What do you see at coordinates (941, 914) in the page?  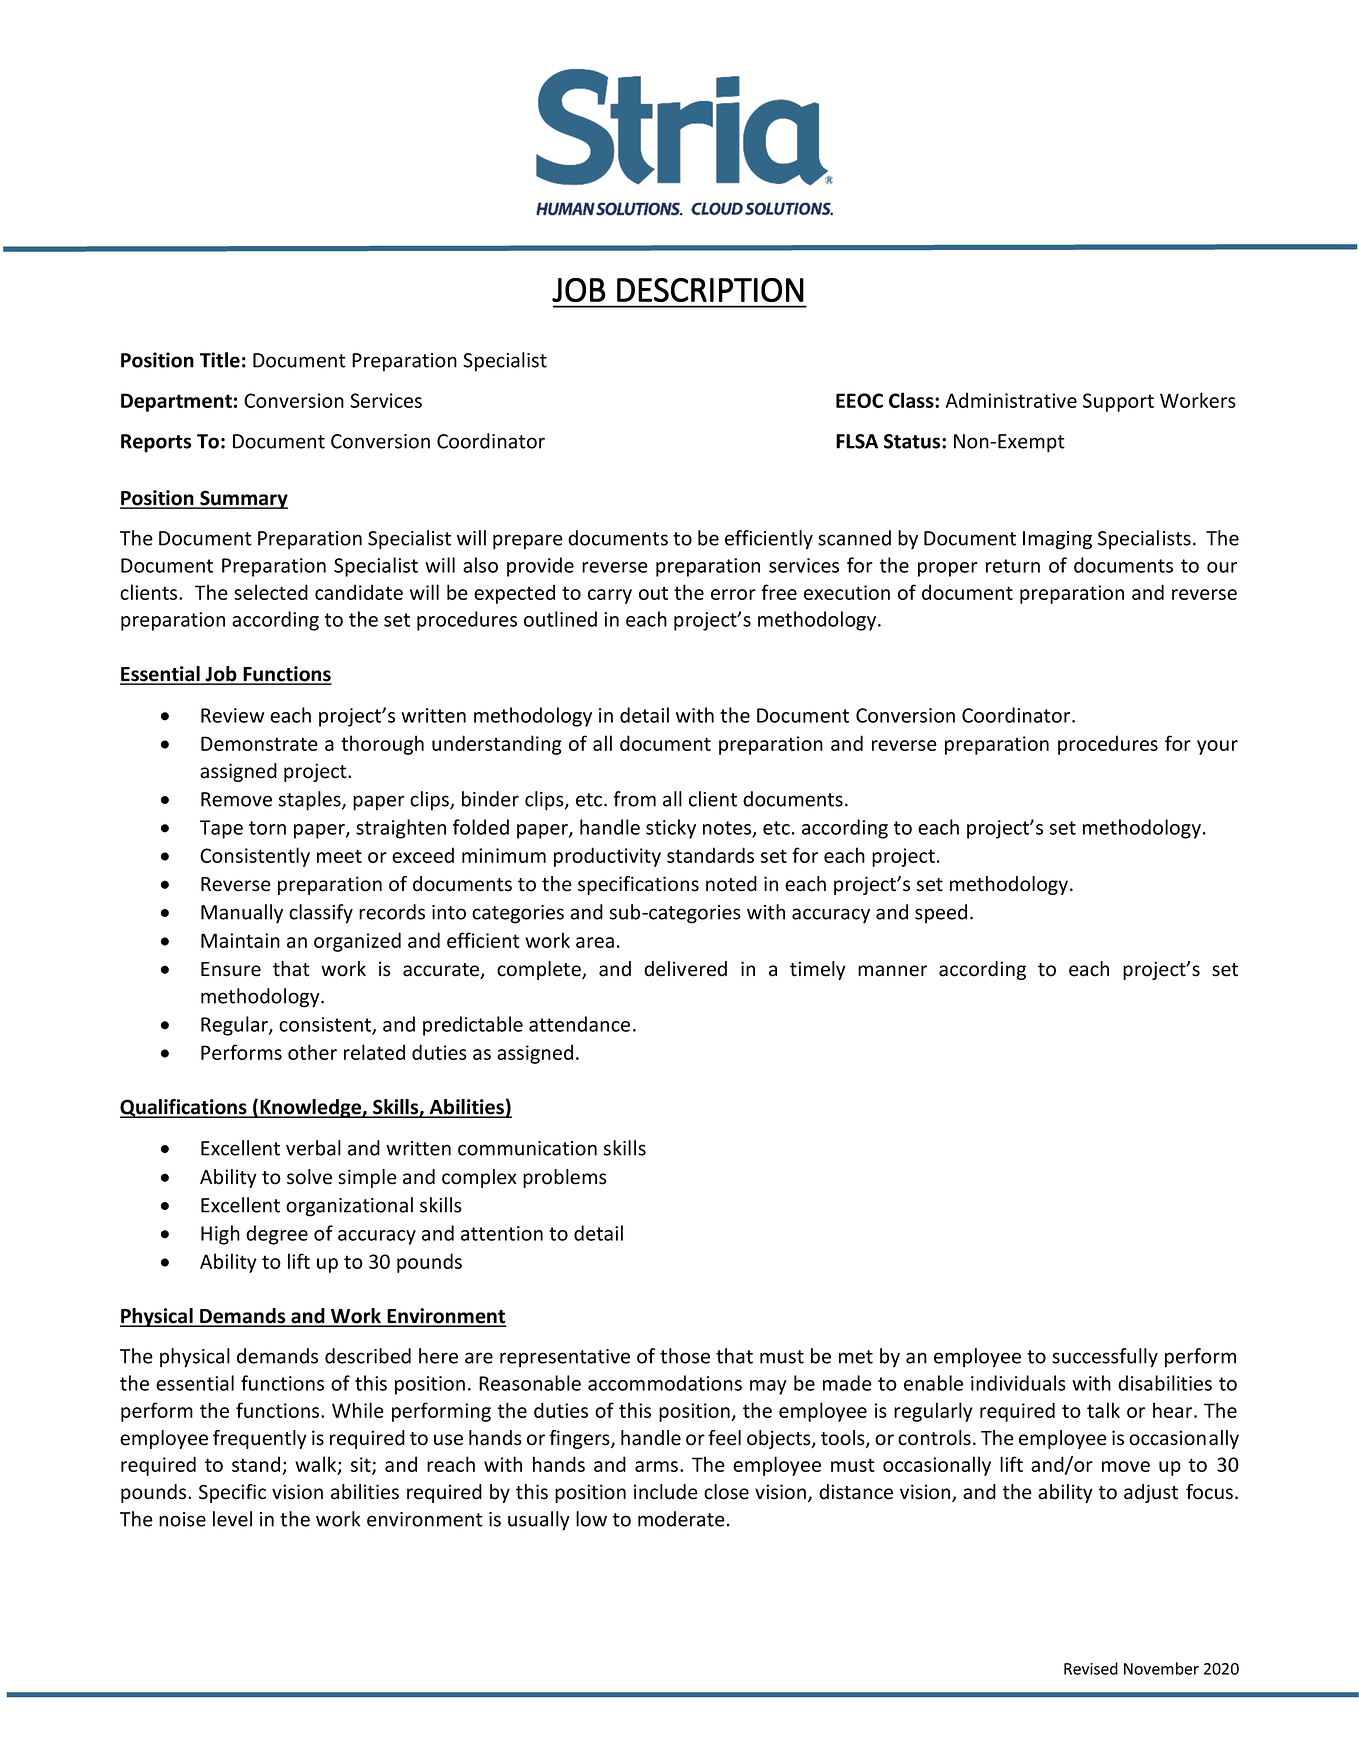 I see `speed` at bounding box center [941, 914].
